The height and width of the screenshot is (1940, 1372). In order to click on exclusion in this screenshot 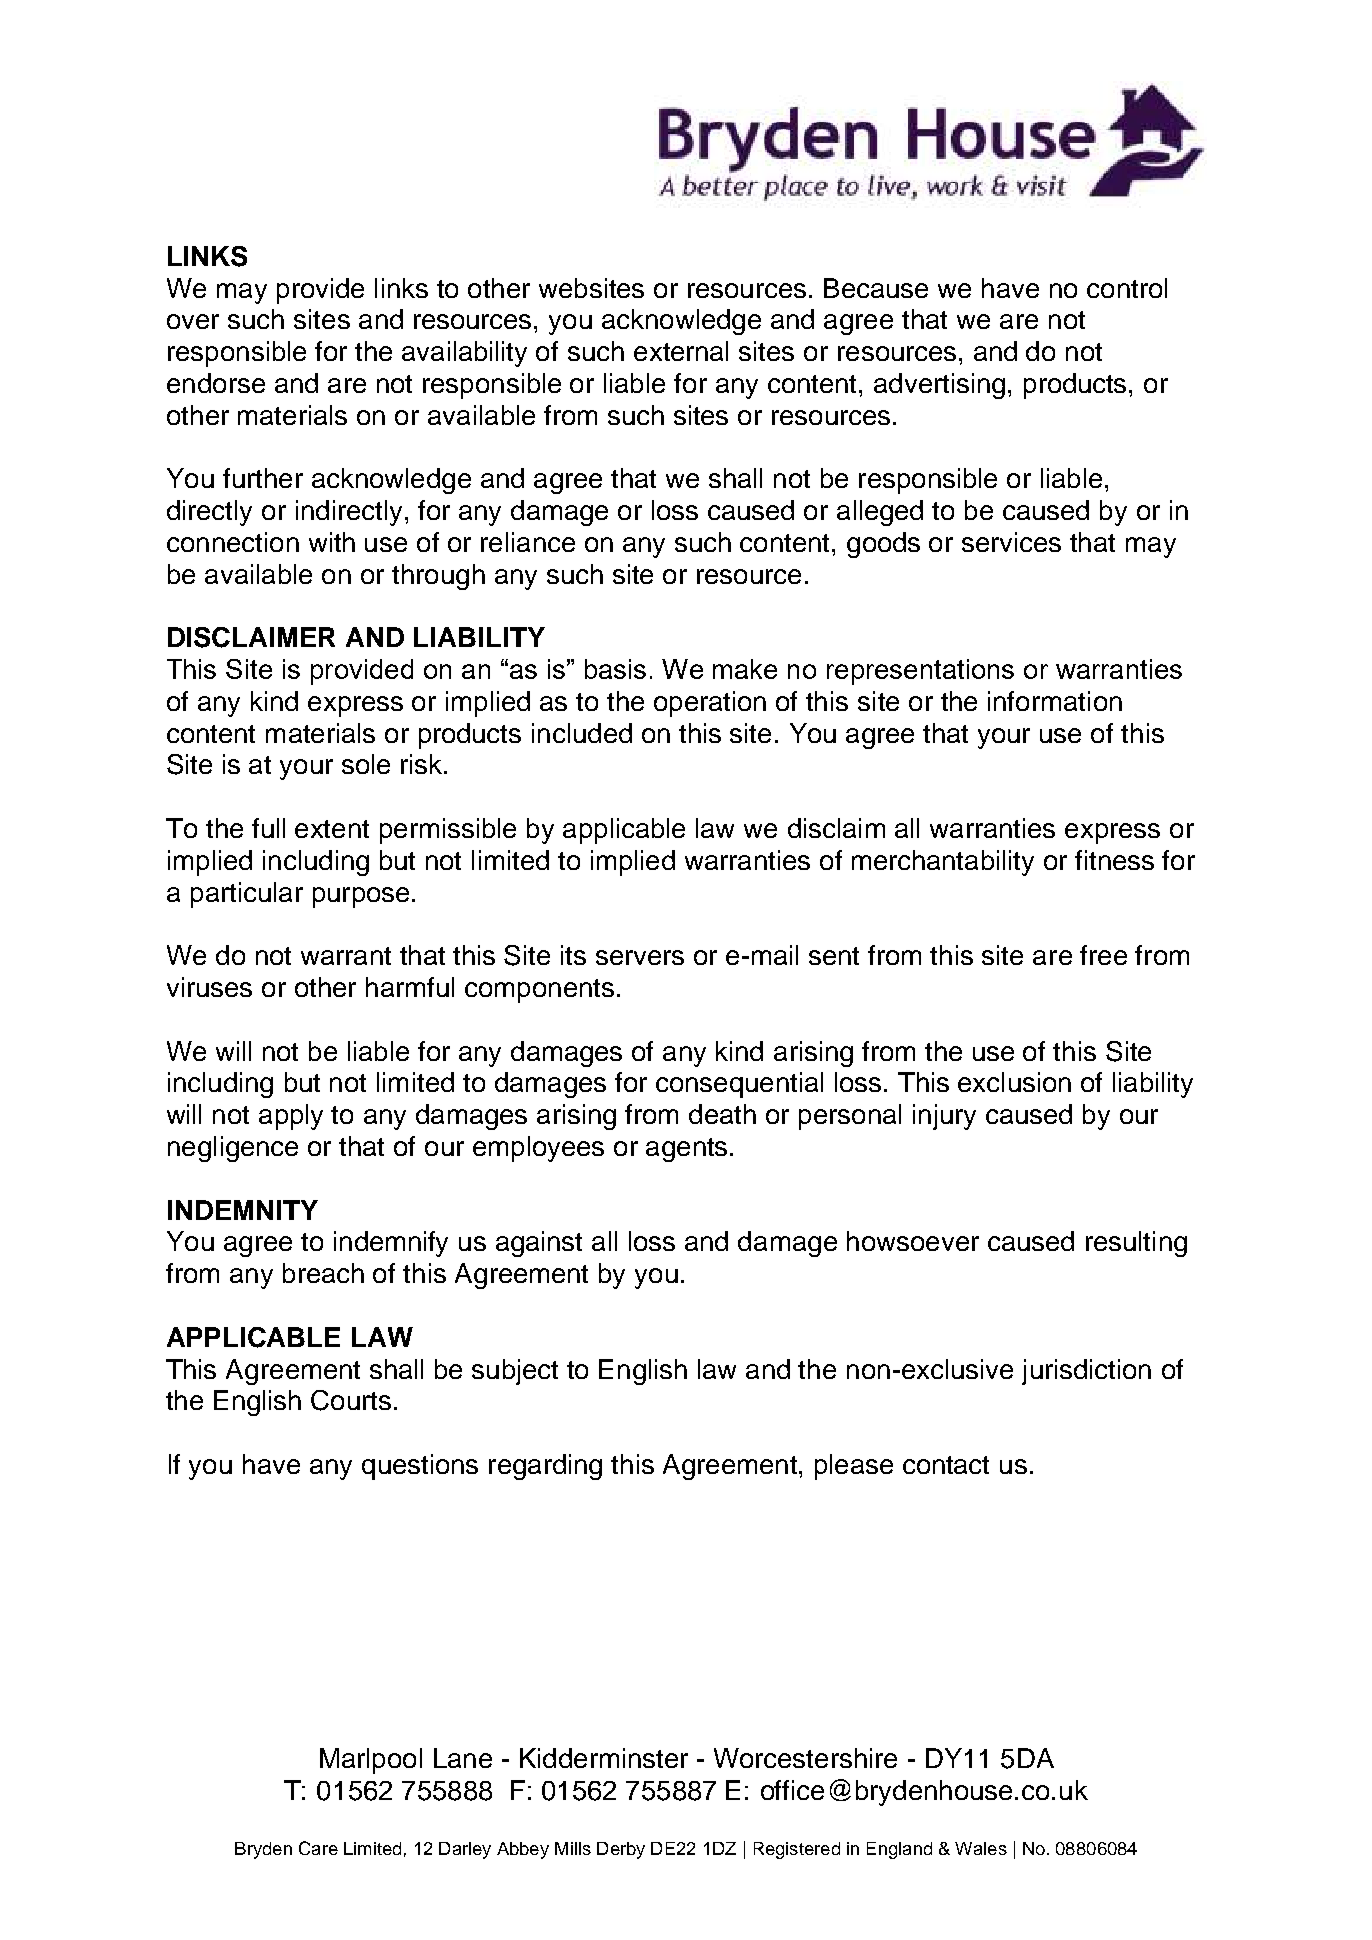, I will do `click(1014, 1082)`.
